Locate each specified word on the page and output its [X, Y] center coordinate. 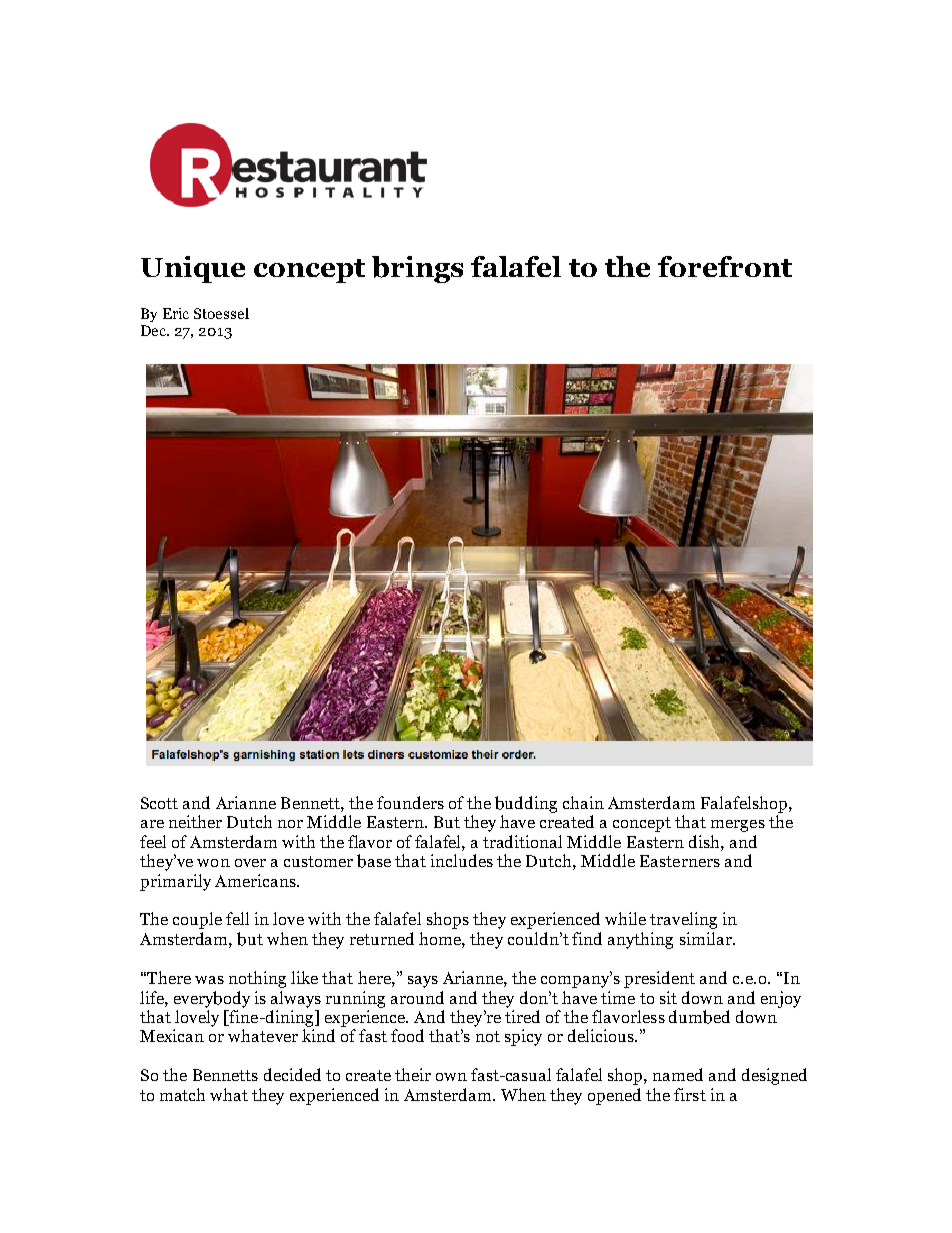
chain [583, 802]
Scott [159, 803]
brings [417, 269]
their [413, 1074]
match [182, 1094]
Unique [193, 269]
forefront [725, 266]
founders [410, 802]
